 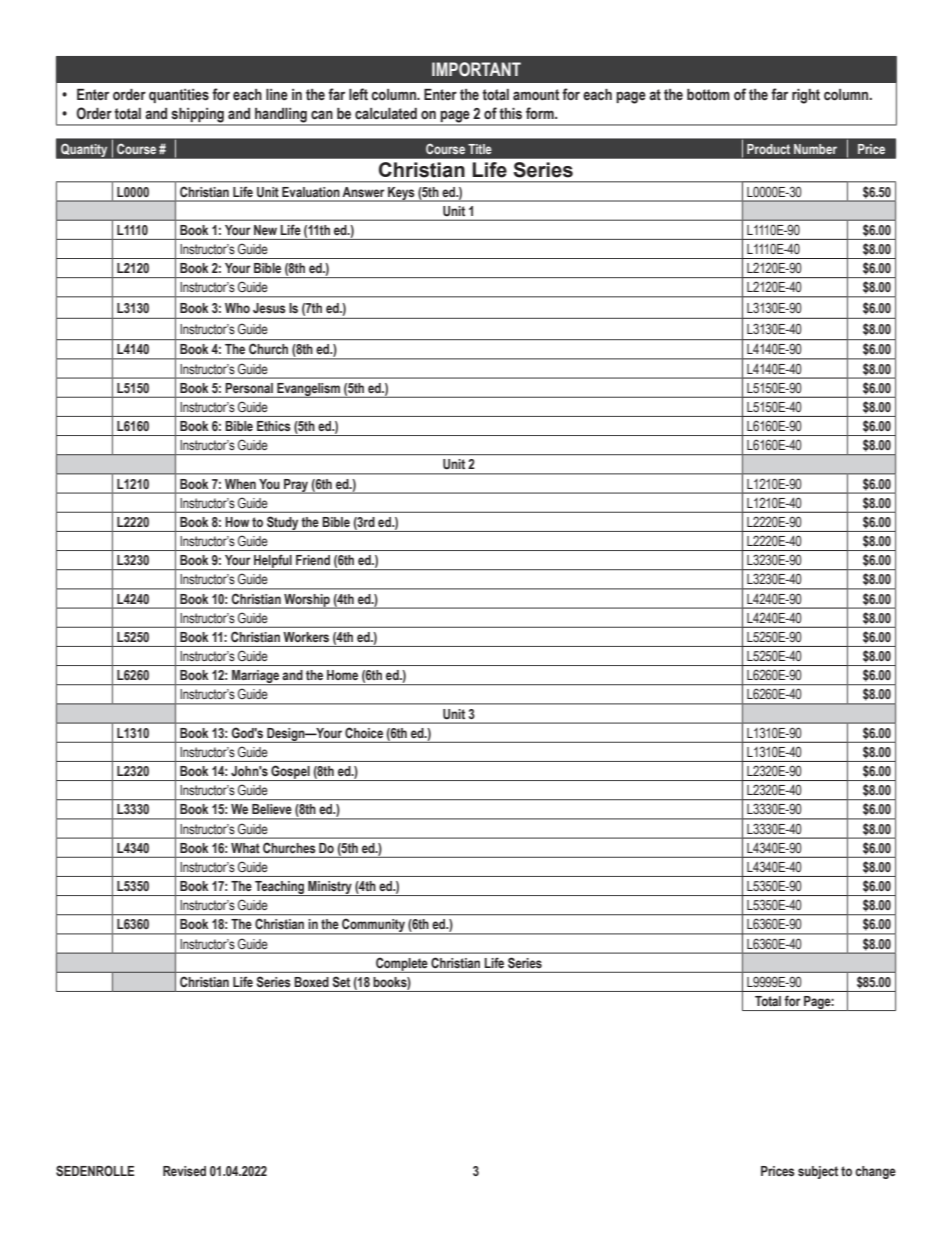 I want to click on Home, so click(x=342, y=675).
